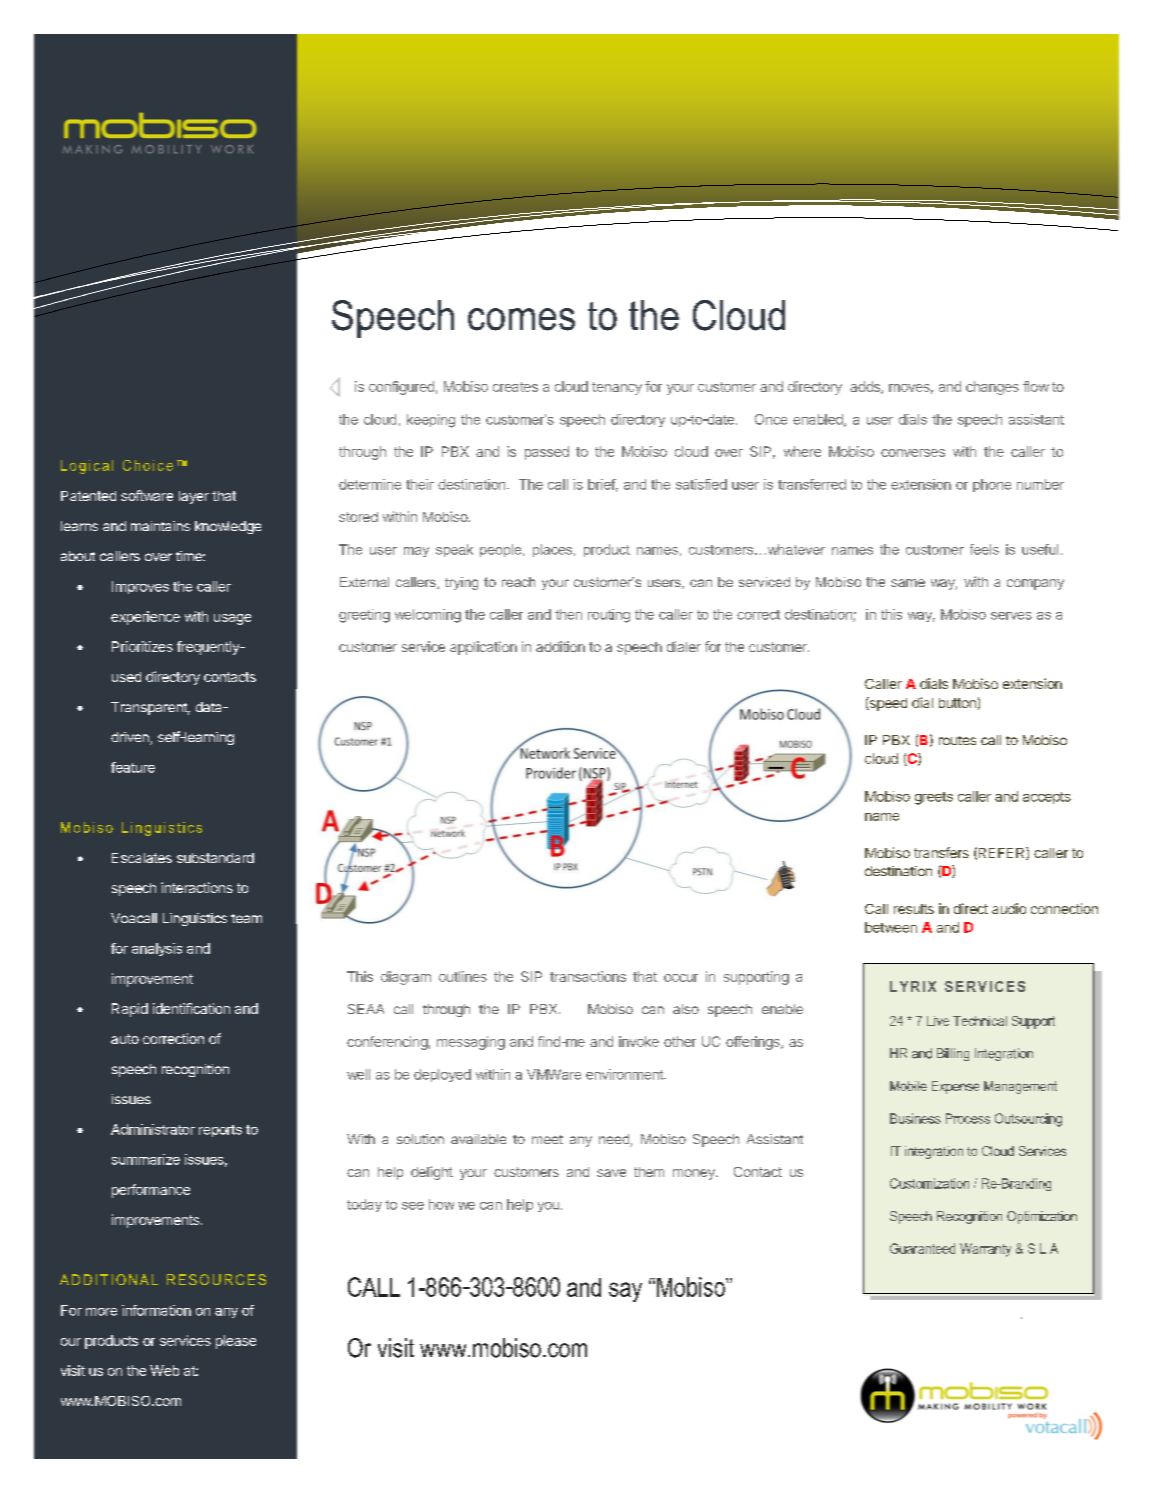 The height and width of the screenshot is (1493, 1153). What do you see at coordinates (992, 388) in the screenshot?
I see `changes` at bounding box center [992, 388].
